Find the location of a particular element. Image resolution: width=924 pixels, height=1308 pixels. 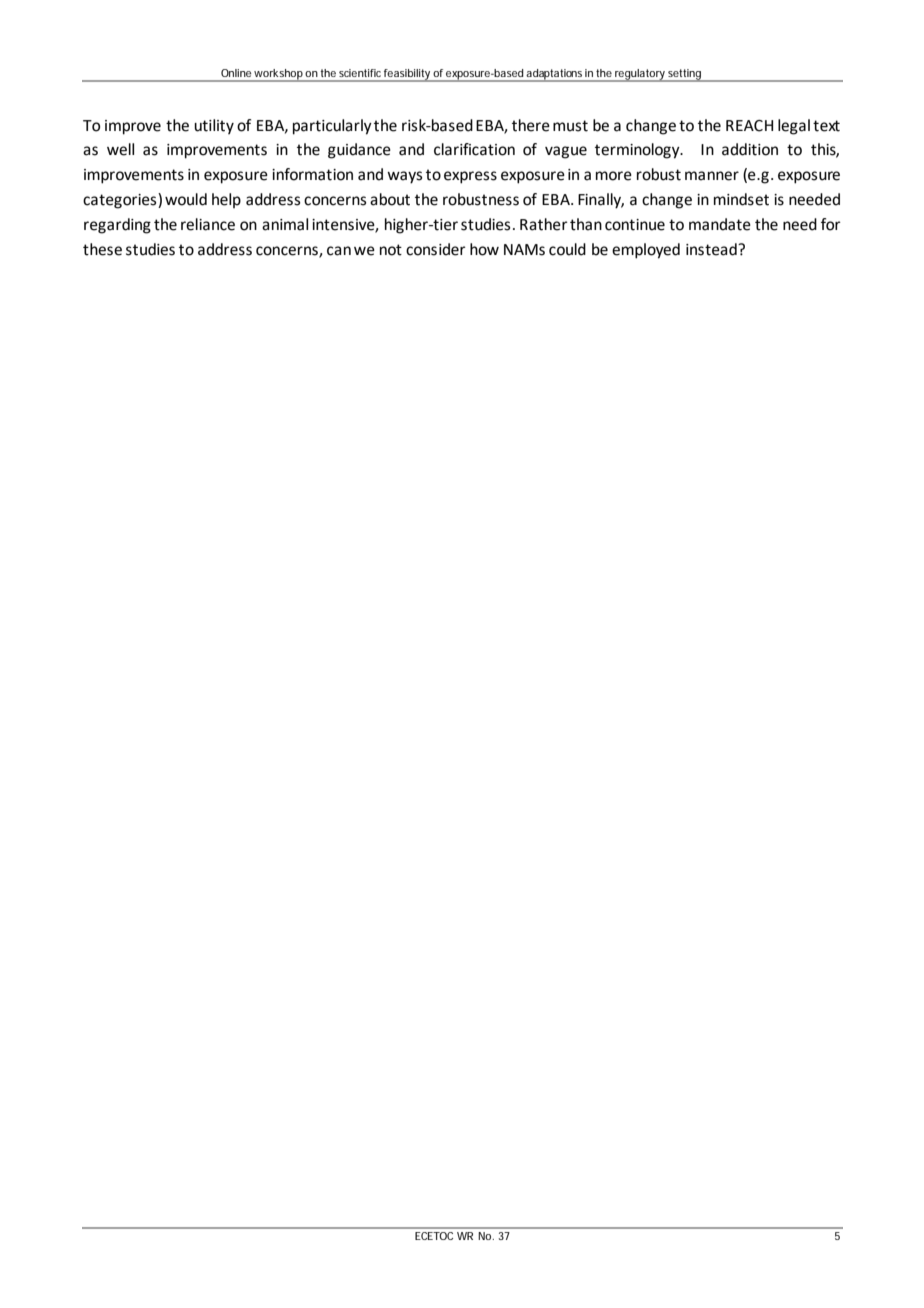

setting is located at coordinates (685, 75).
